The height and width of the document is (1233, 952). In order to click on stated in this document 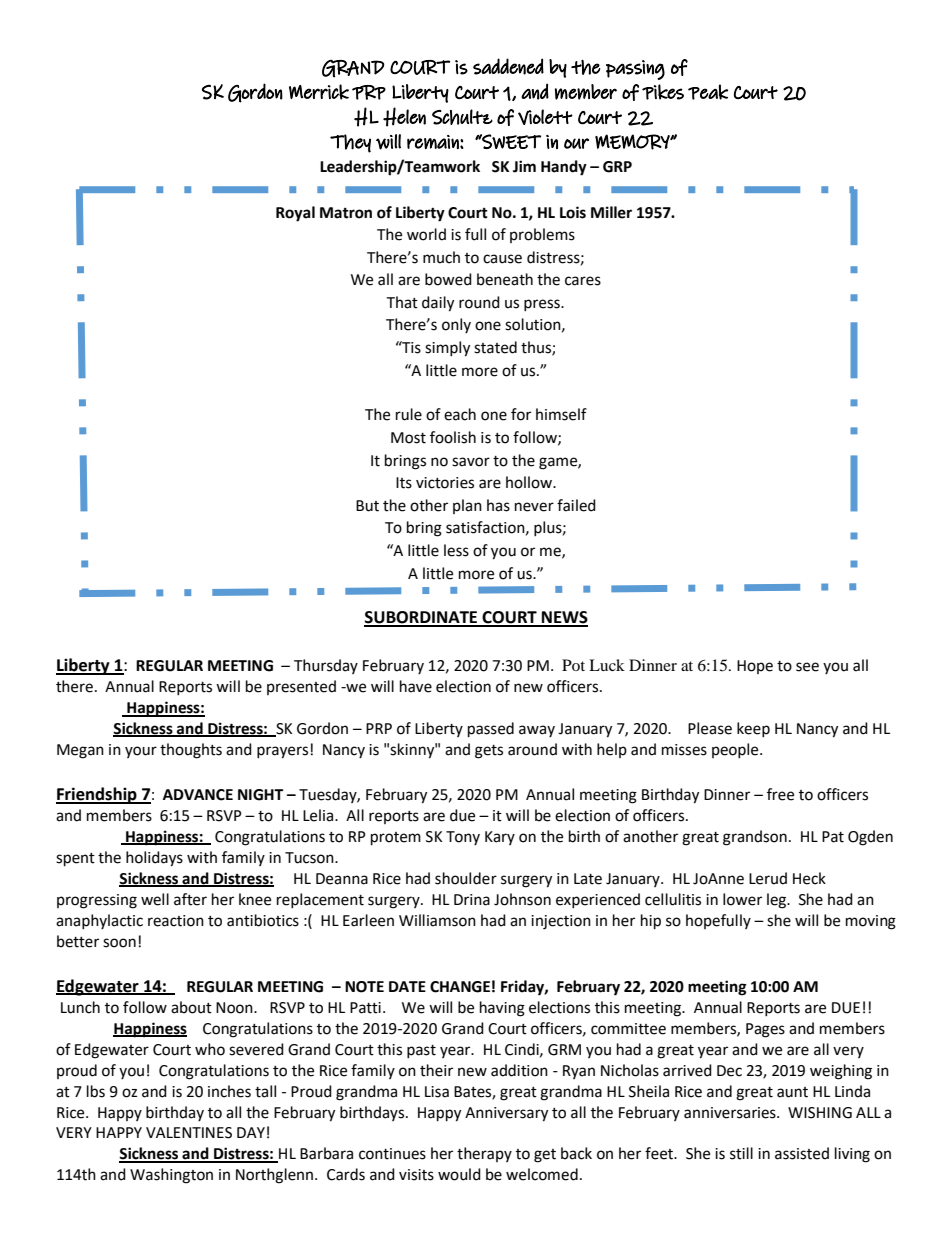, I will do `click(495, 347)`.
